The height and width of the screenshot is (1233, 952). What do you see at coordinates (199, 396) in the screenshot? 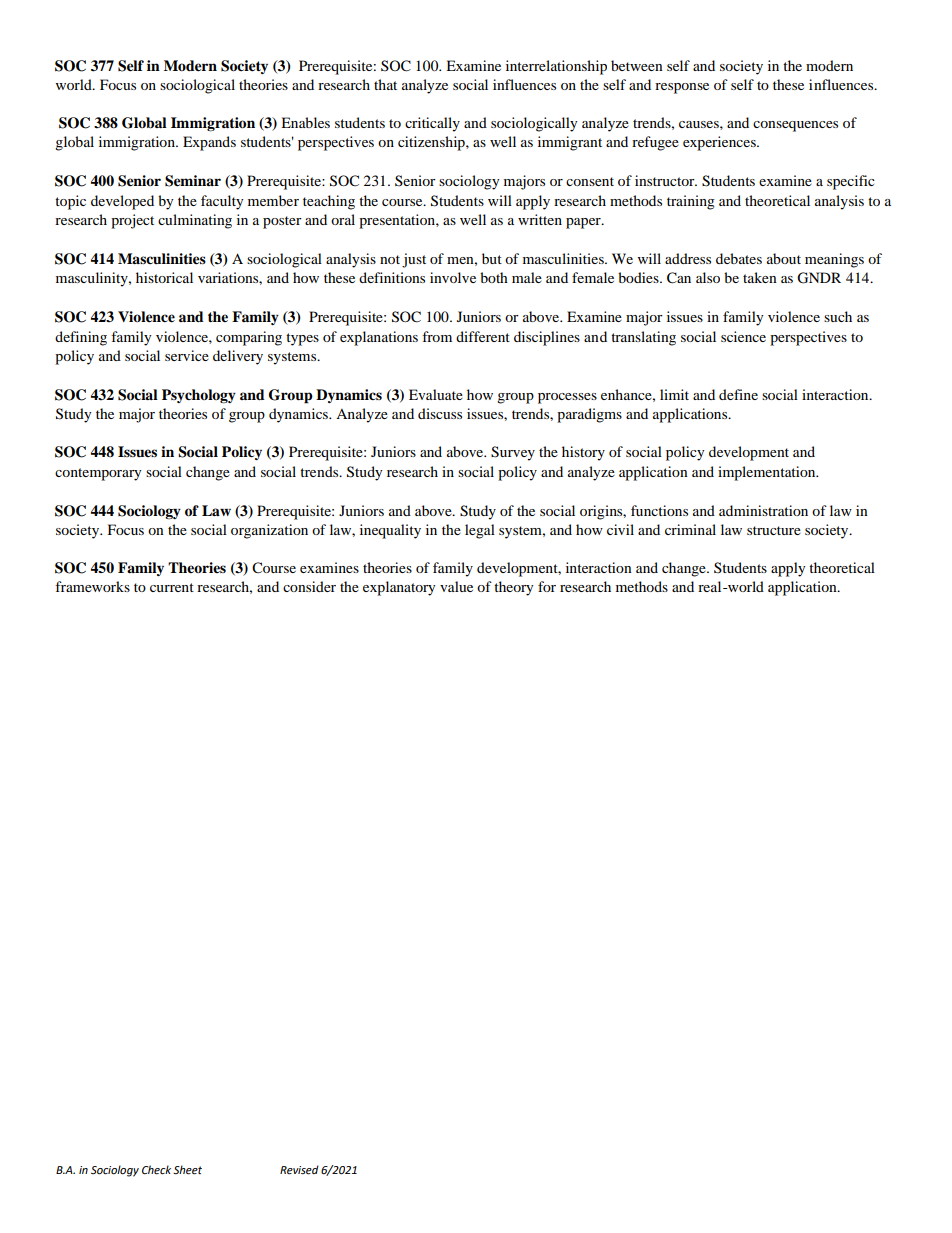
I see `Psychology` at bounding box center [199, 396].
